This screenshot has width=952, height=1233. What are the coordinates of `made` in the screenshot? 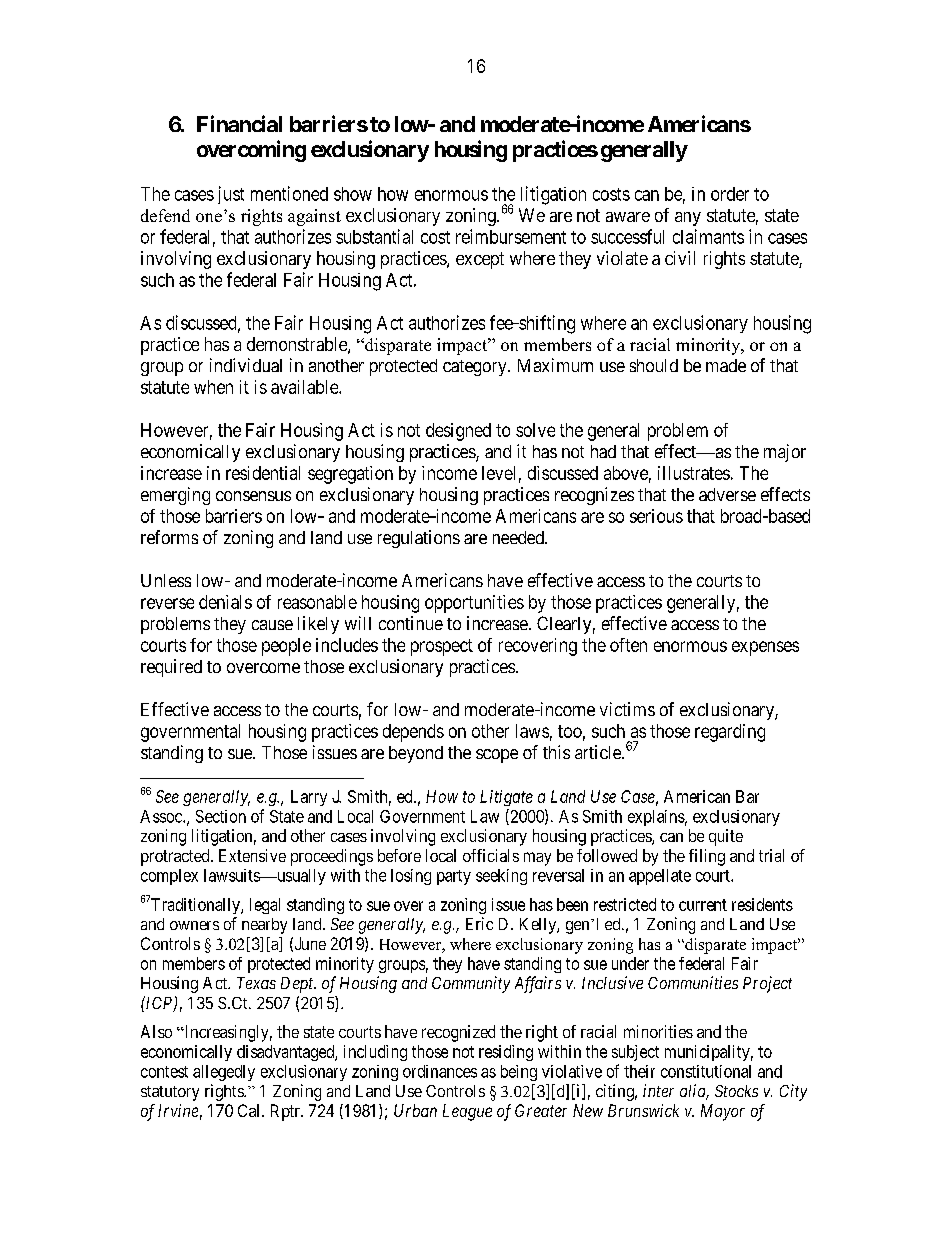 It's located at (726, 365).
